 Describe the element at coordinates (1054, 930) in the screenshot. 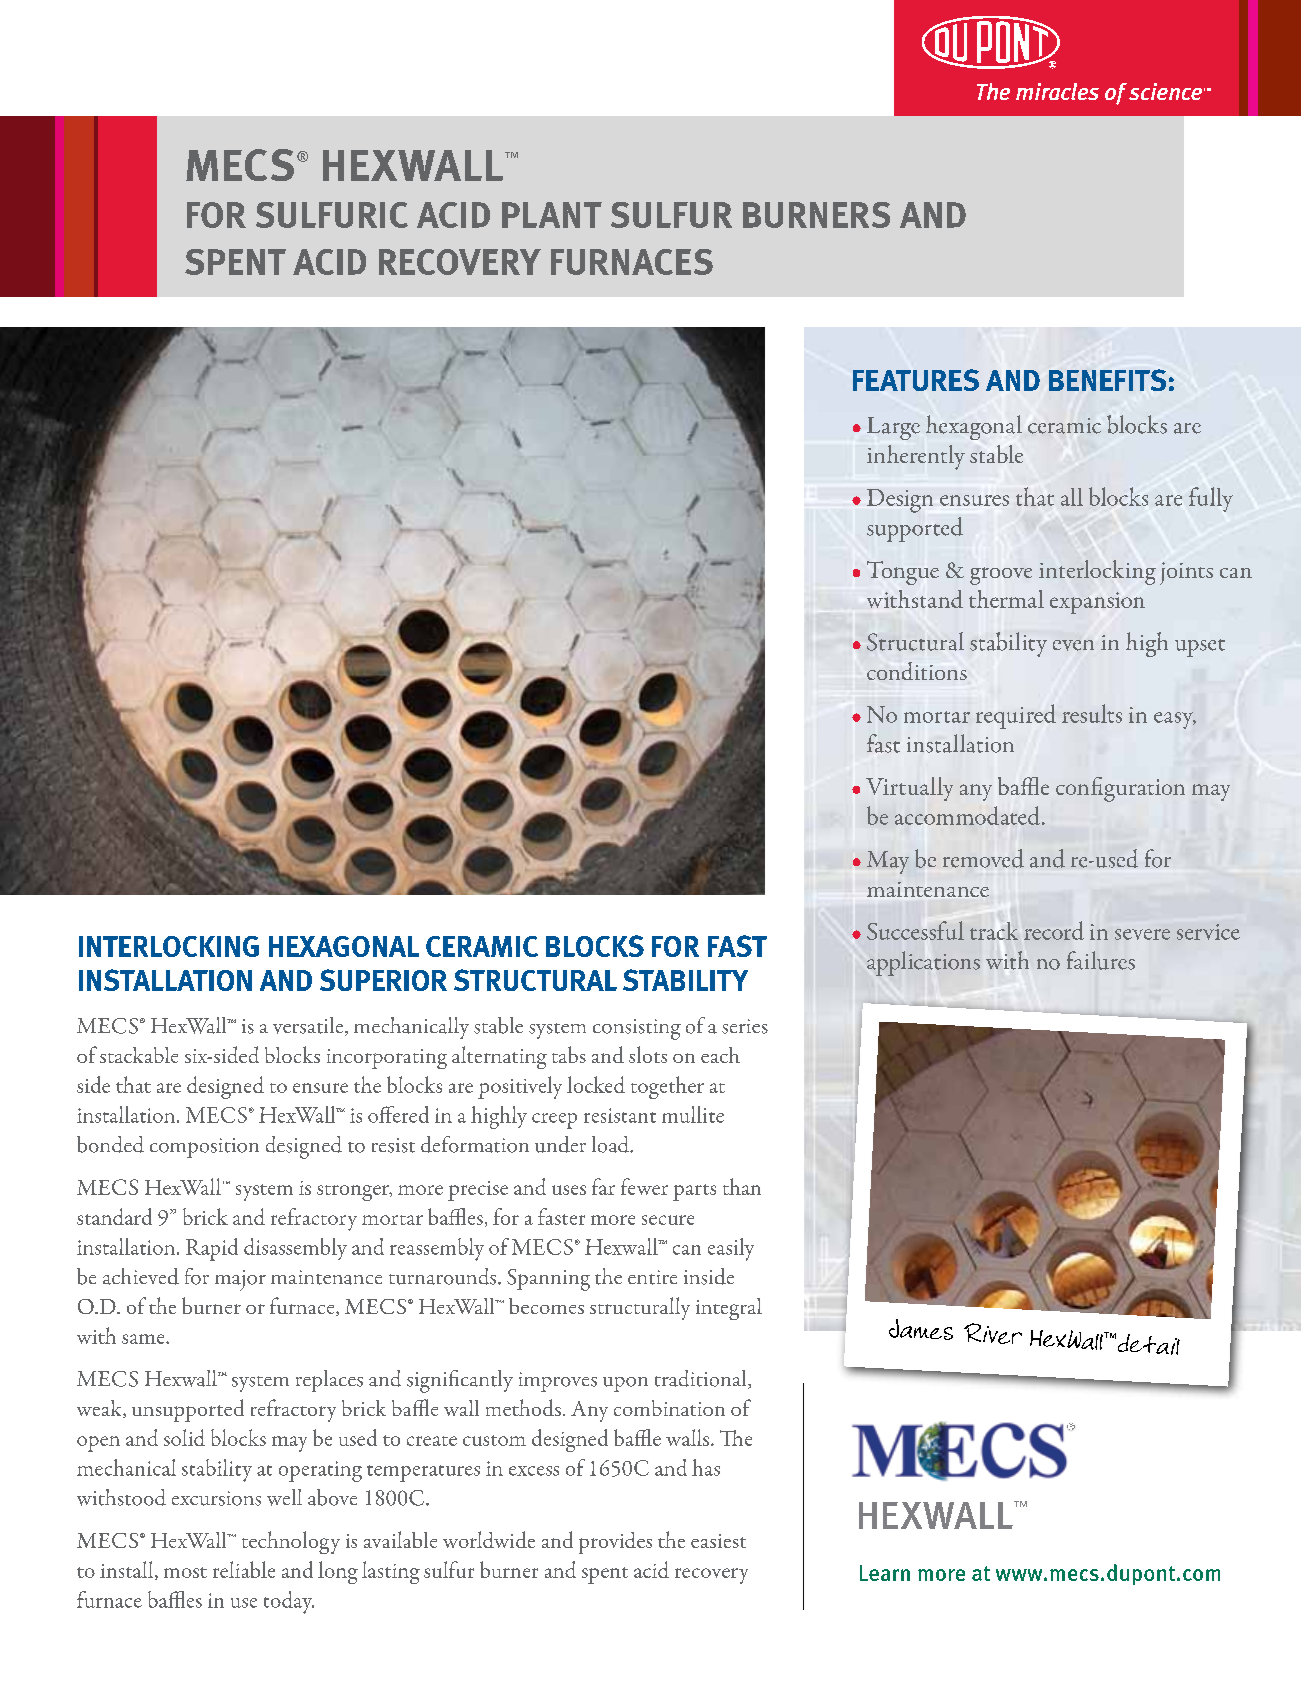

I see `record` at that location.
